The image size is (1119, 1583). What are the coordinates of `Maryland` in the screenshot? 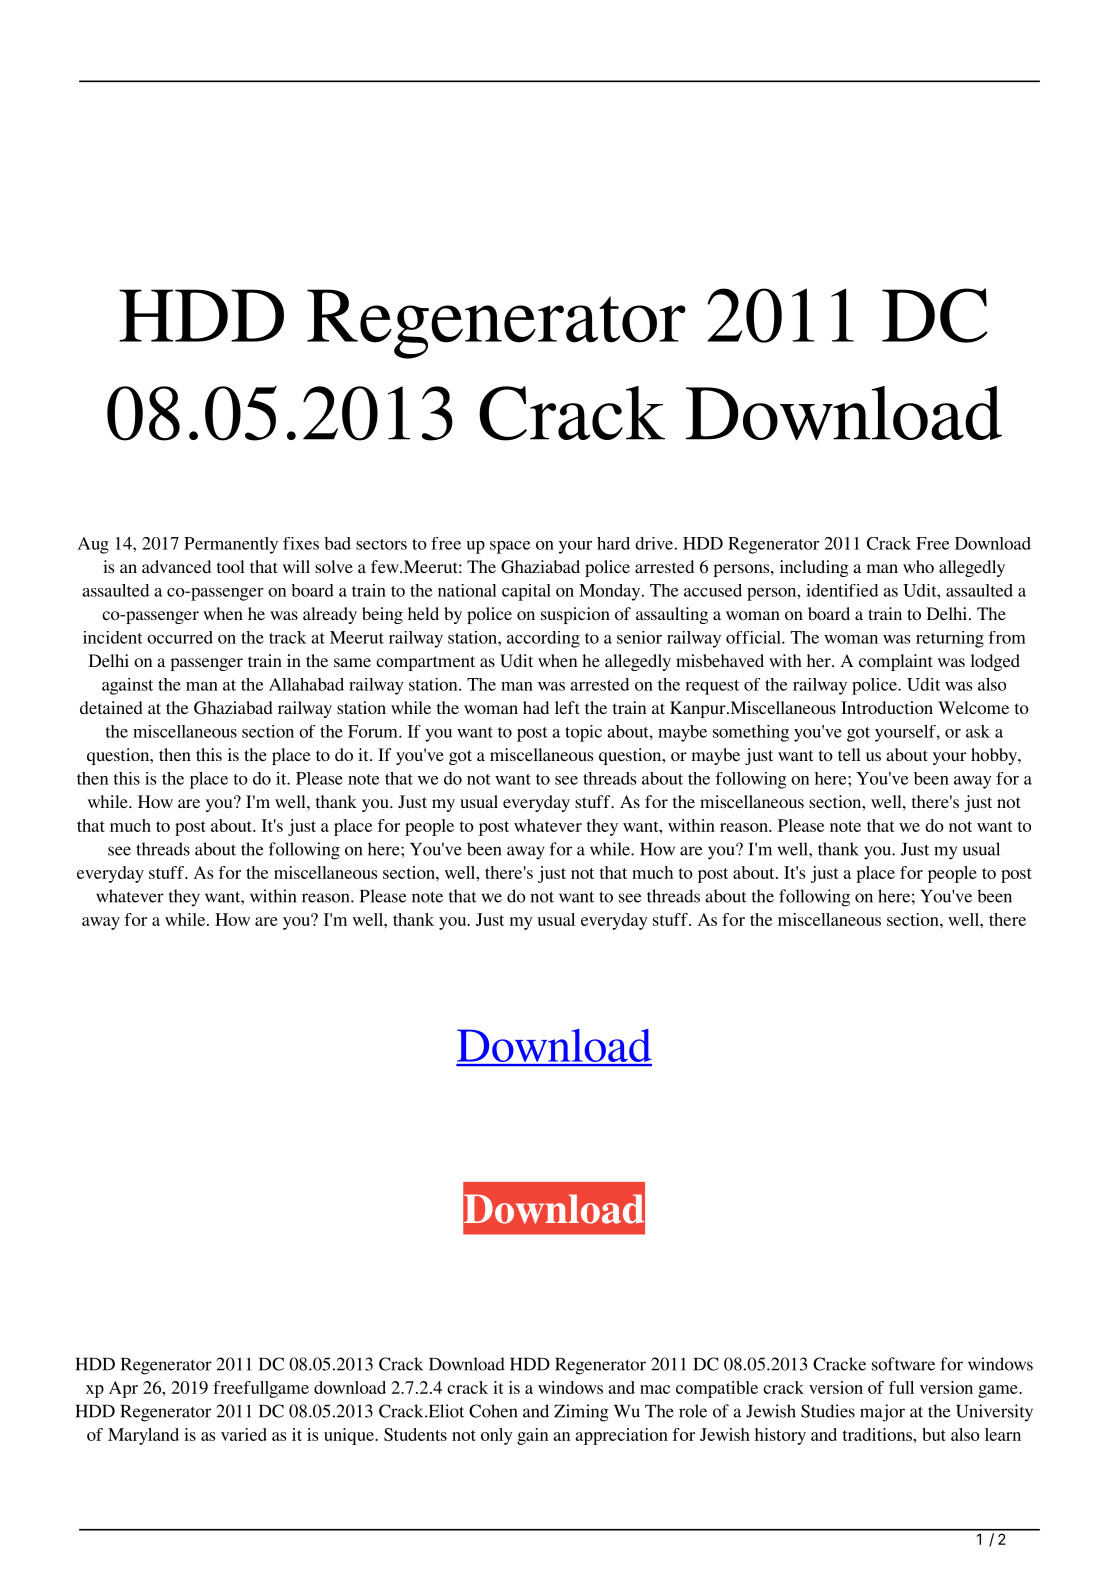 It's located at (143, 1436).
